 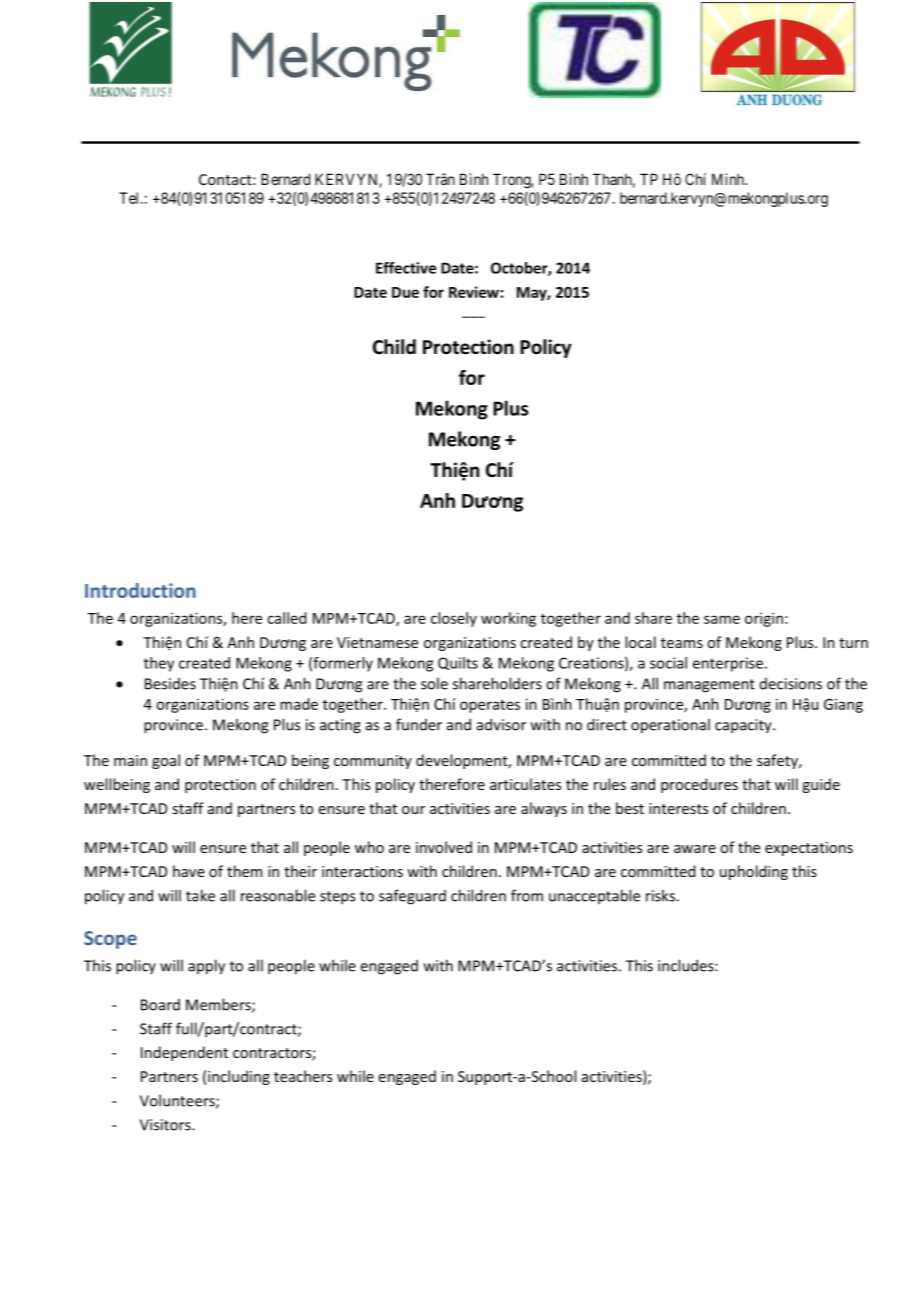 I want to click on capacity, so click(x=744, y=726).
